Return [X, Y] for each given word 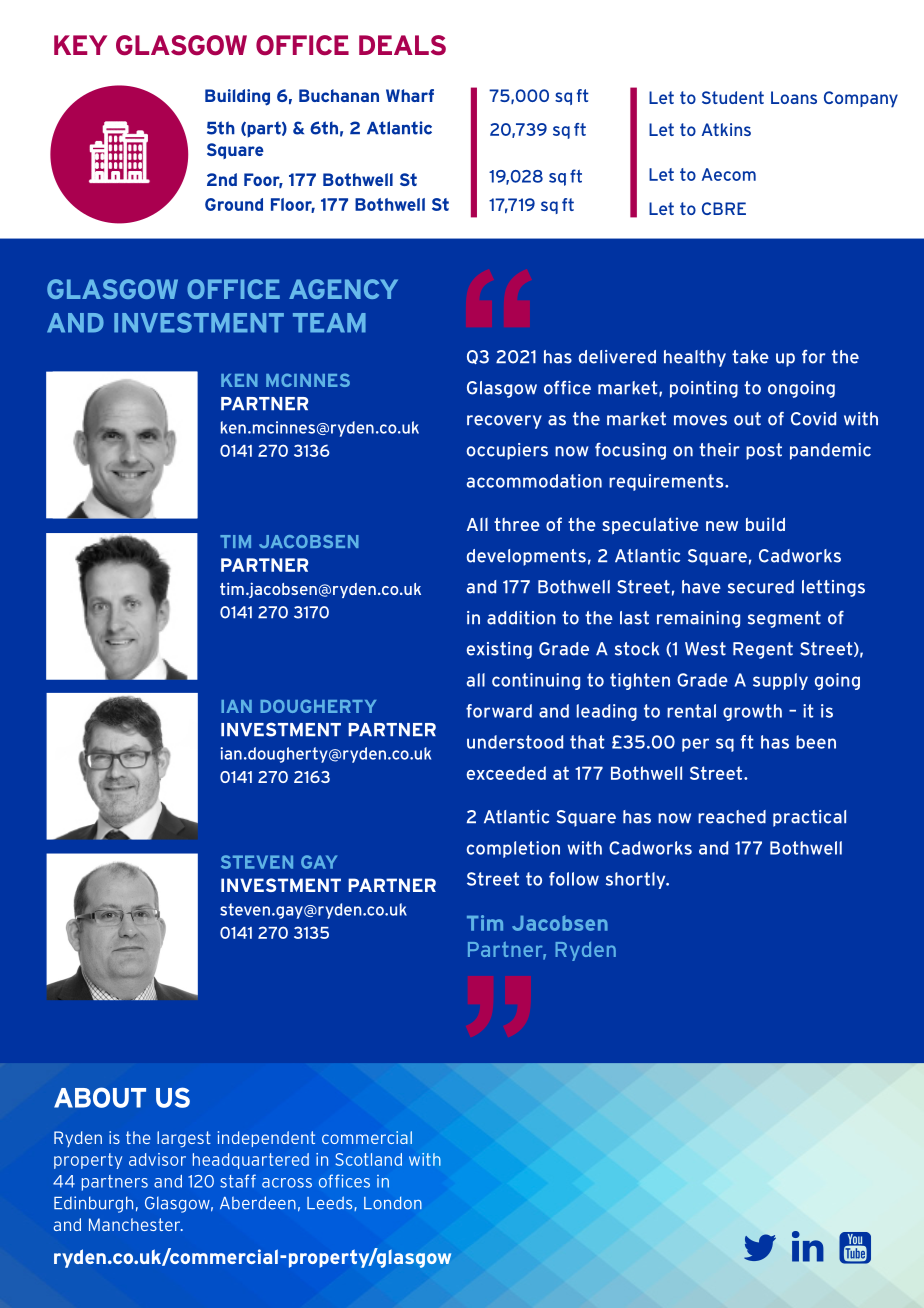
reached [732, 817]
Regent [763, 650]
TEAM [329, 323]
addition [521, 618]
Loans [794, 97]
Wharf [410, 95]
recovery [504, 422]
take [750, 357]
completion [513, 849]
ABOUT [100, 1097]
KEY [80, 45]
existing [499, 650]
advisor [157, 1159]
